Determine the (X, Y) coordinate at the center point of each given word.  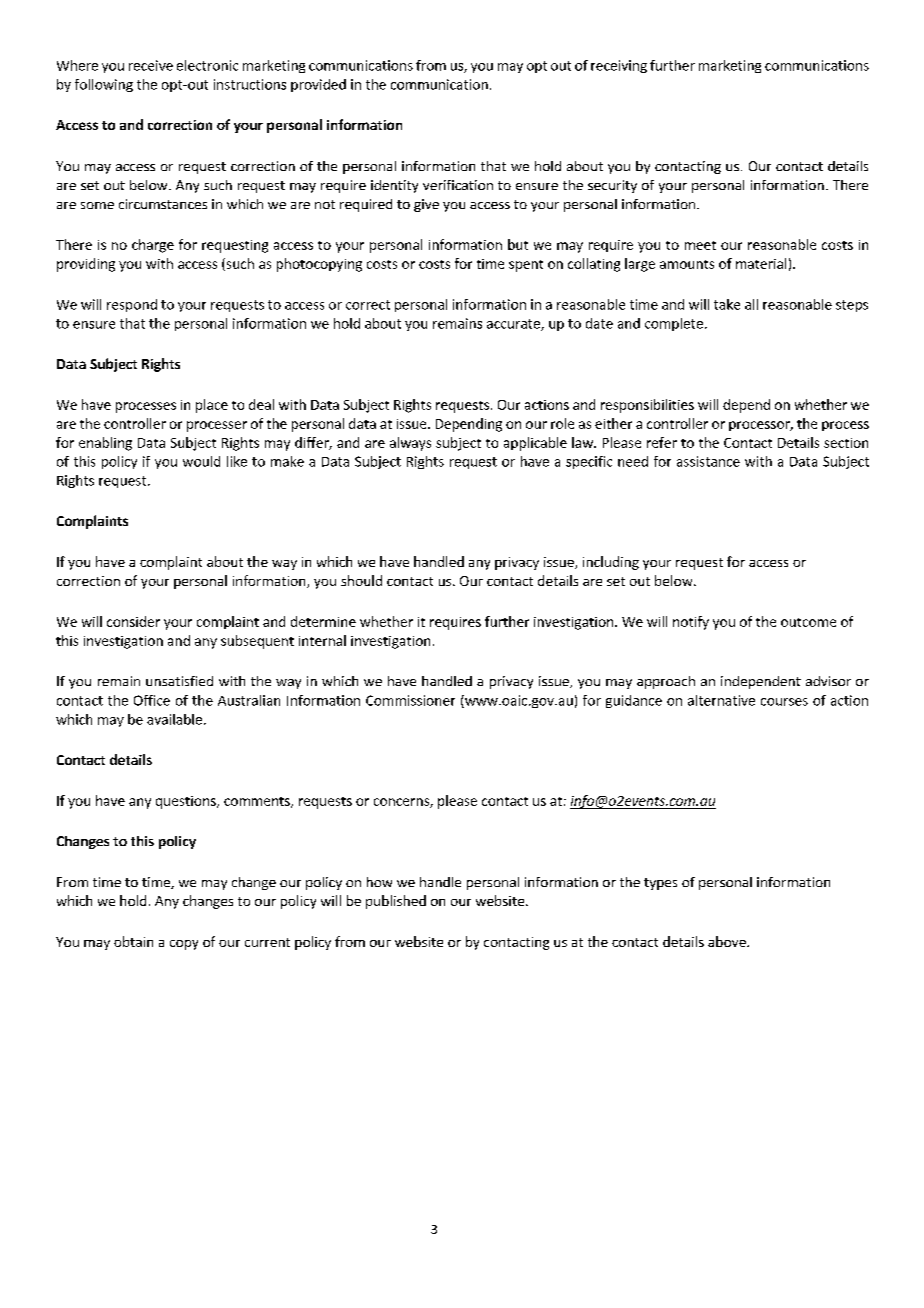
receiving (619, 66)
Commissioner (410, 700)
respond (132, 305)
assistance (708, 461)
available (174, 719)
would (201, 461)
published (396, 902)
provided (318, 85)
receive (151, 65)
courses (784, 702)
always (410, 444)
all (751, 304)
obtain (133, 941)
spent (526, 266)
